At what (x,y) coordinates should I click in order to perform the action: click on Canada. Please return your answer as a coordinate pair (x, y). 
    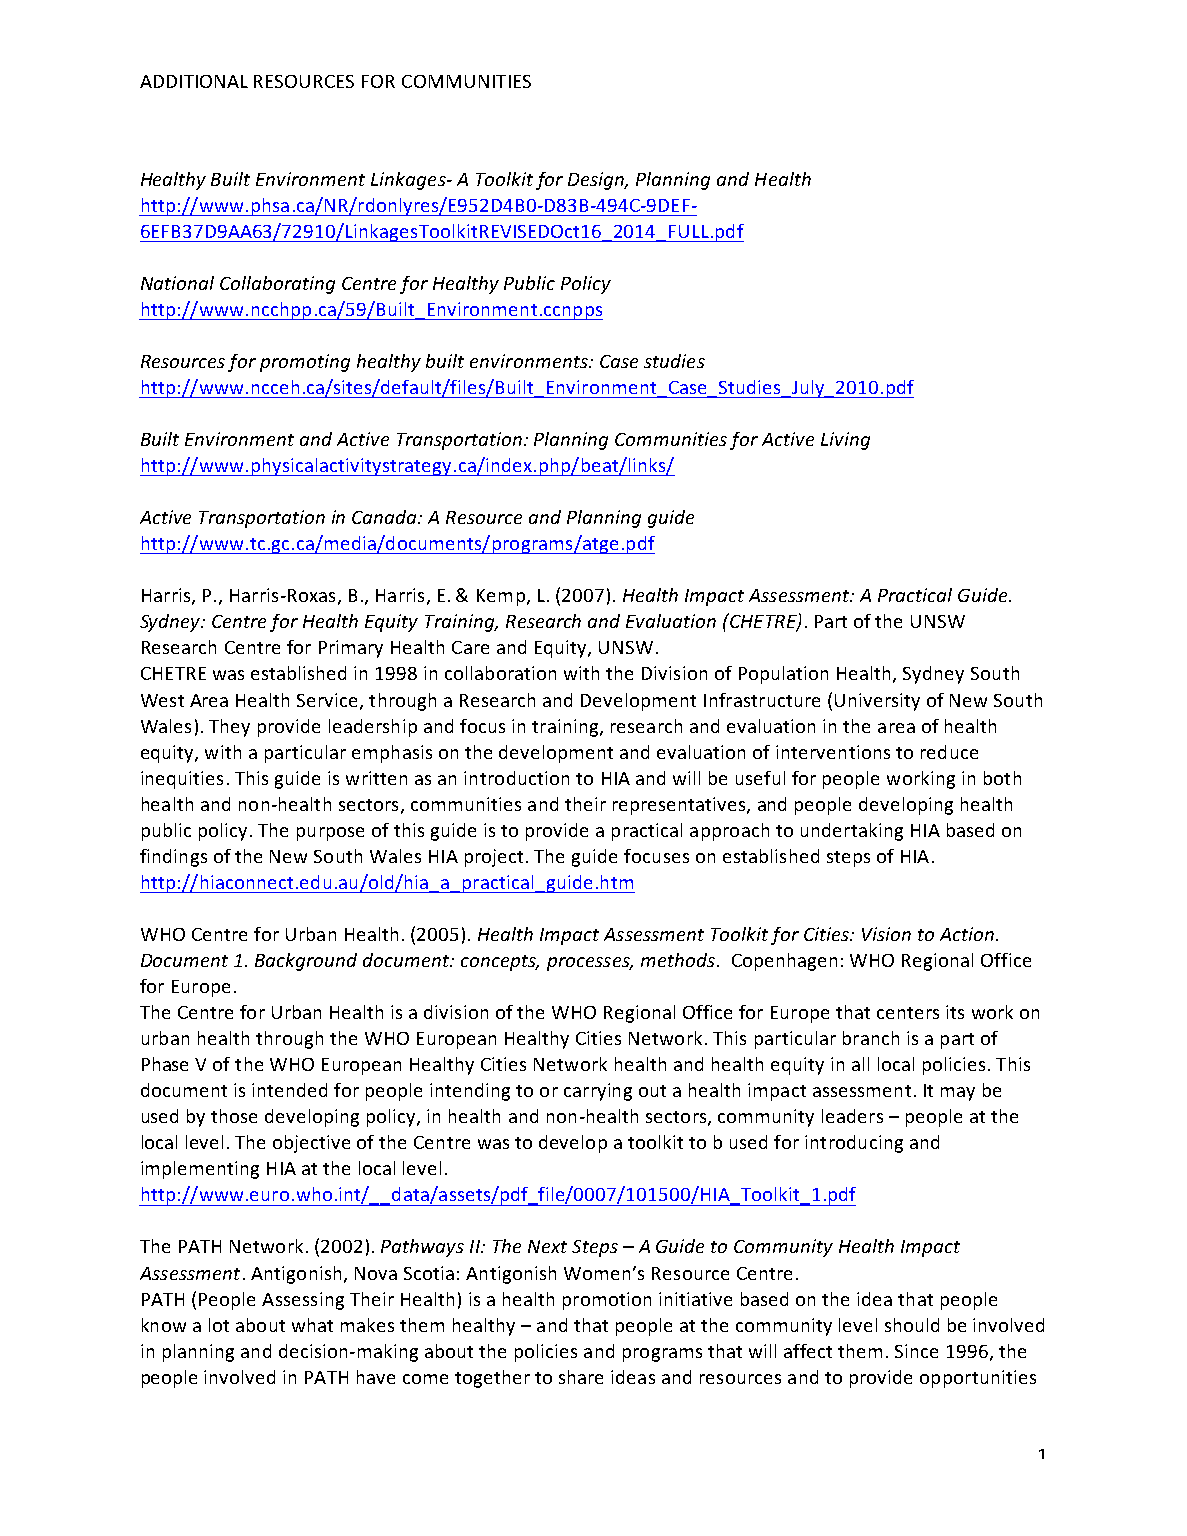
    Looking at the image, I should click on (386, 517).
